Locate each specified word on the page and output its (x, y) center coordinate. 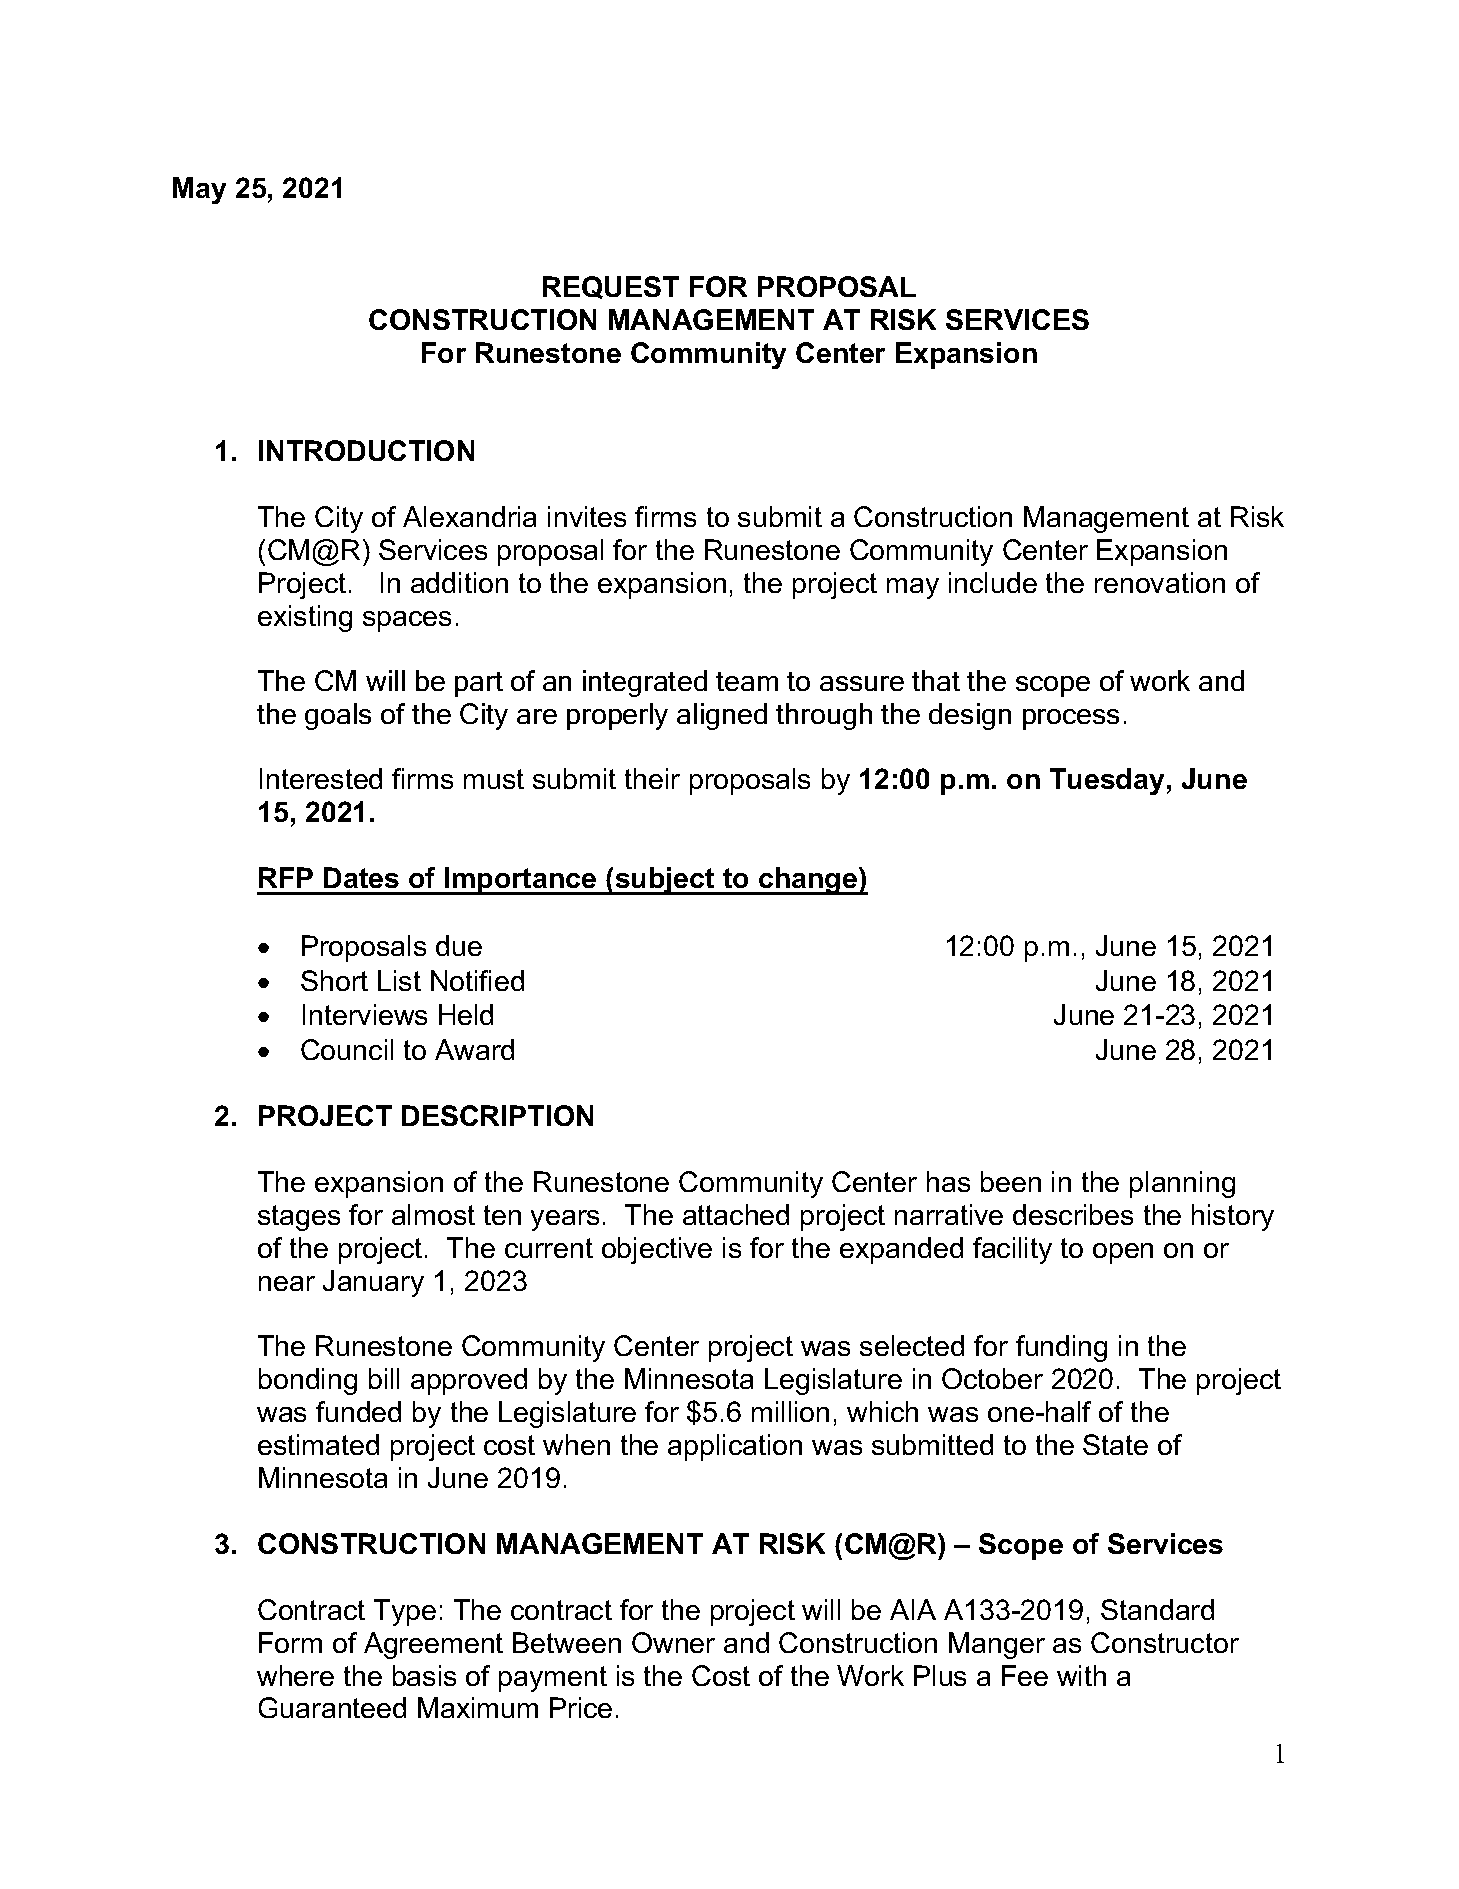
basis (424, 1675)
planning (1182, 1184)
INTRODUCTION (366, 450)
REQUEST (611, 287)
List (399, 980)
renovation (1160, 582)
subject (665, 881)
